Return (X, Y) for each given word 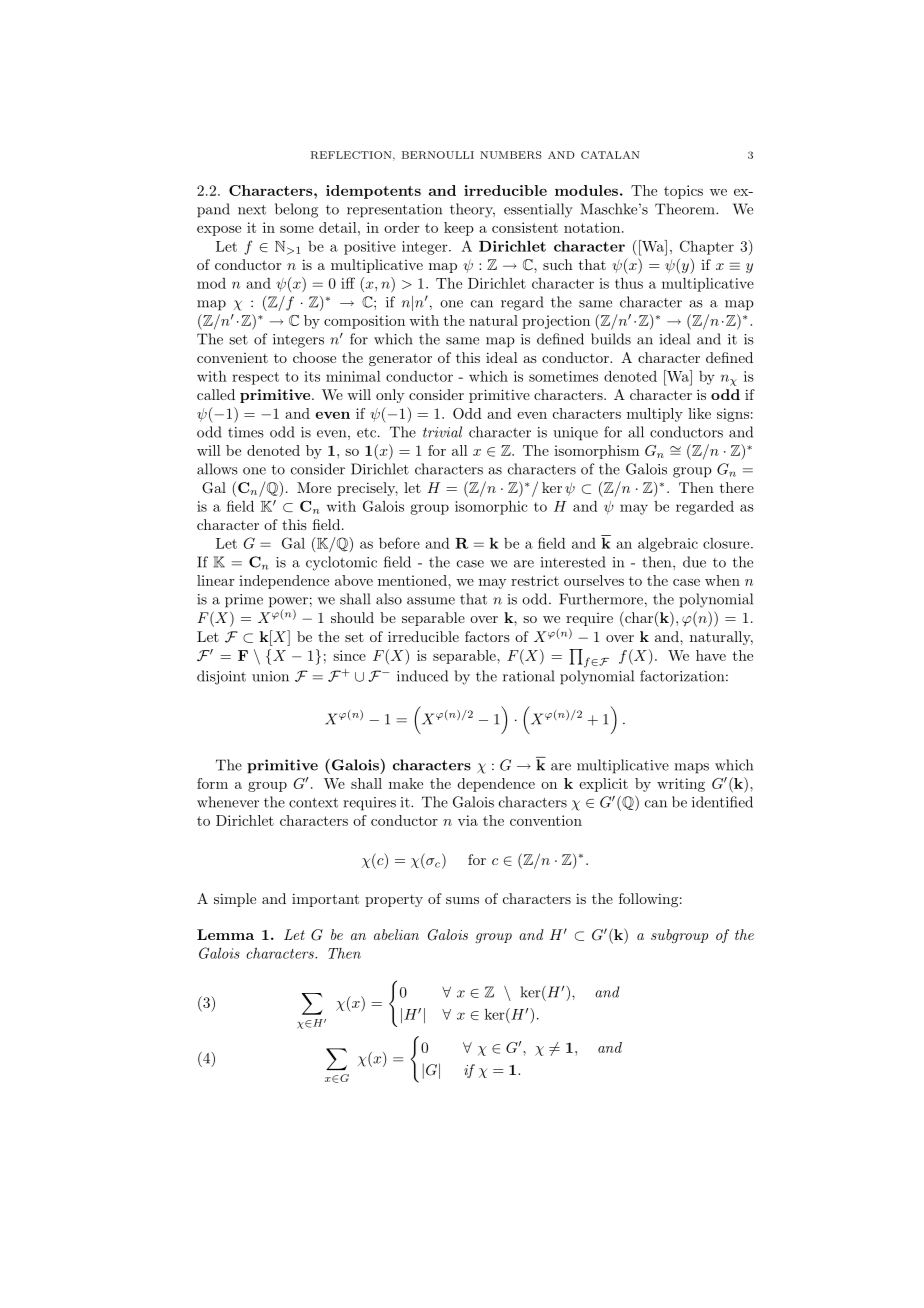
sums (462, 900)
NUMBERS (511, 155)
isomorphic (491, 508)
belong (296, 210)
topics (683, 192)
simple (235, 900)
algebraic (668, 544)
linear (216, 580)
